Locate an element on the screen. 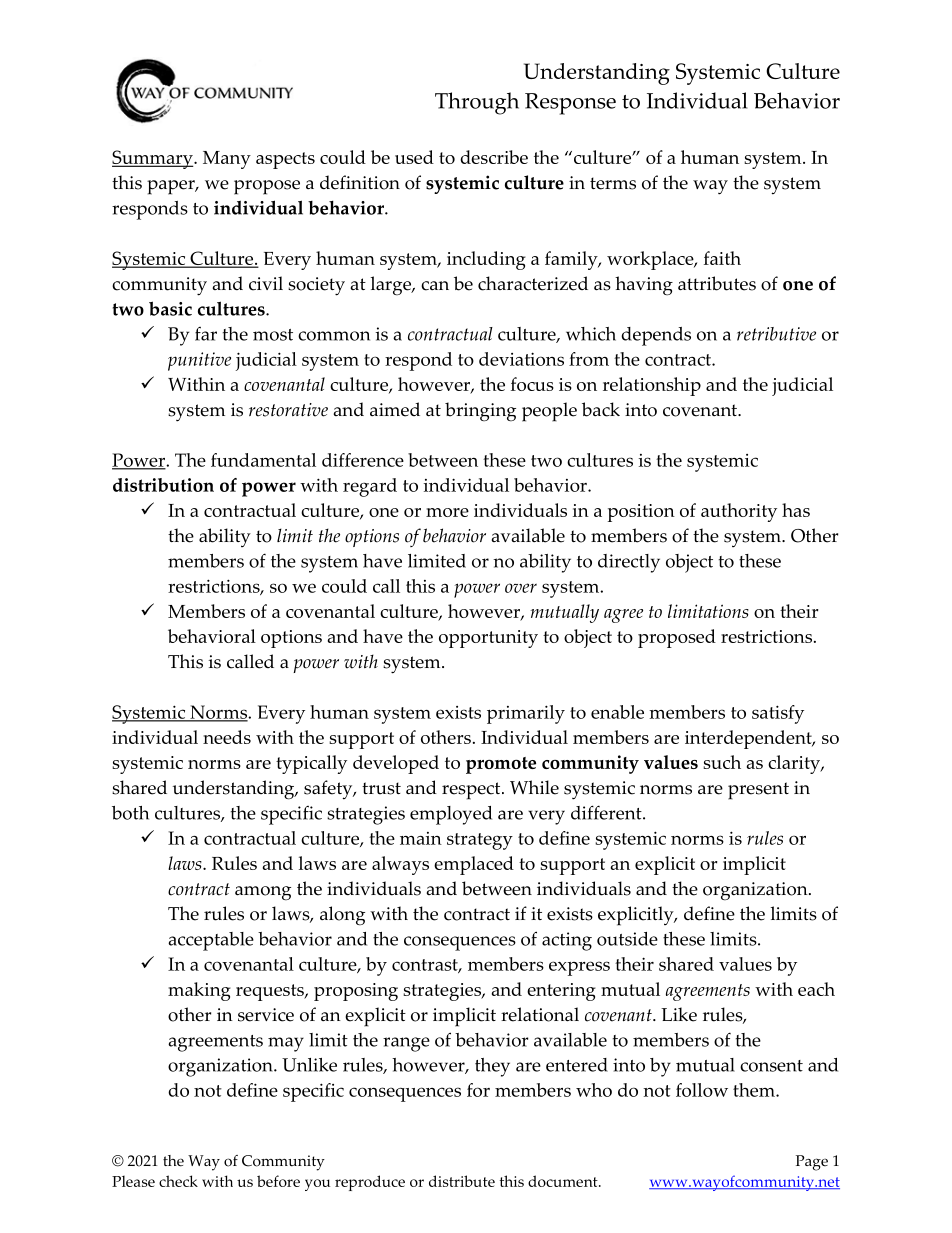 Image resolution: width=952 pixels, height=1233 pixels. terms is located at coordinates (613, 183).
